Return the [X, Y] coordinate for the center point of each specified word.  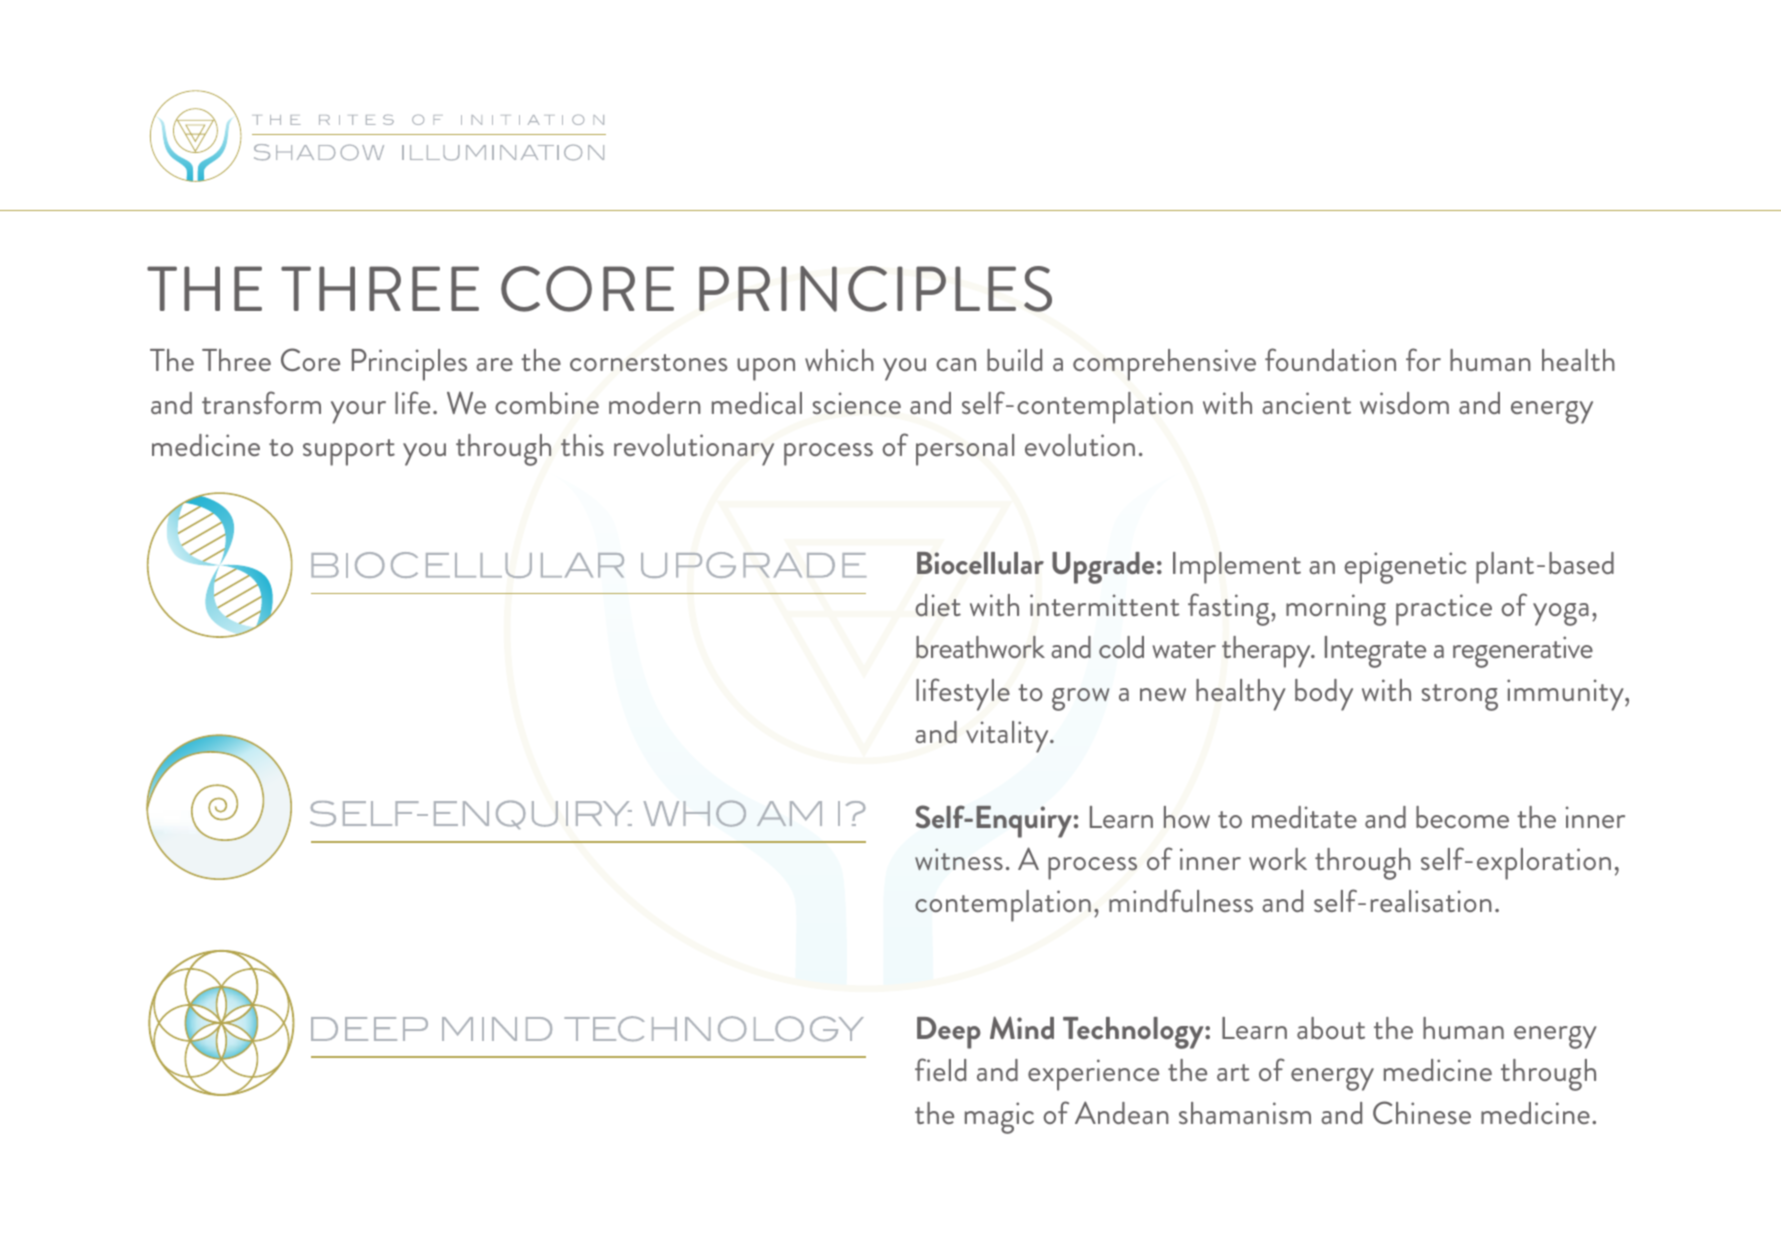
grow [1080, 699]
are [494, 364]
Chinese [1422, 1112]
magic [999, 1118]
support [349, 452]
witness [959, 859]
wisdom [1404, 403]
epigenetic [1405, 568]
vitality [1008, 737]
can [956, 364]
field [940, 1069]
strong [1460, 697]
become [1462, 817]
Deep [949, 1033]
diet [938, 605]
